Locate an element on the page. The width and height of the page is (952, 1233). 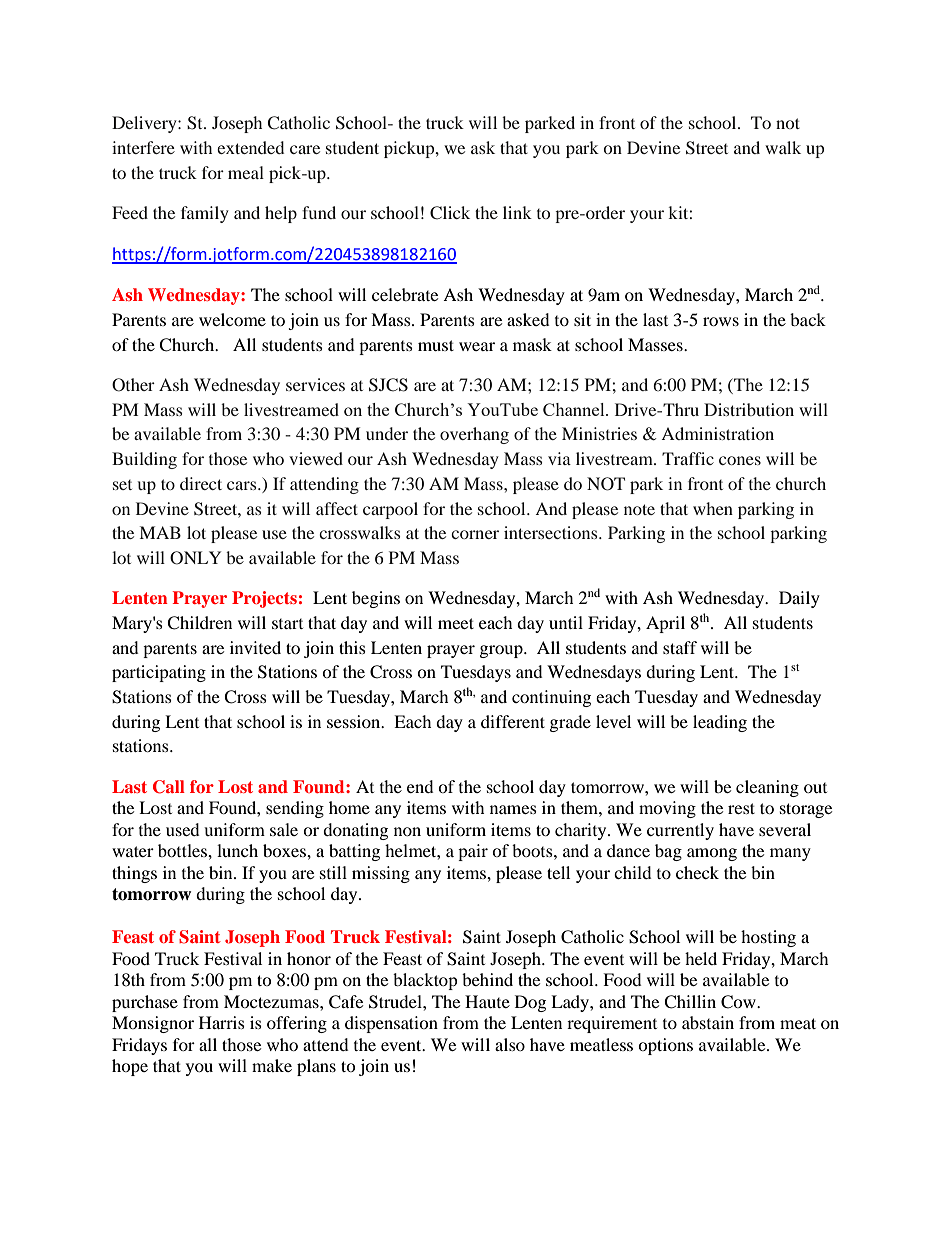
used is located at coordinates (183, 829).
